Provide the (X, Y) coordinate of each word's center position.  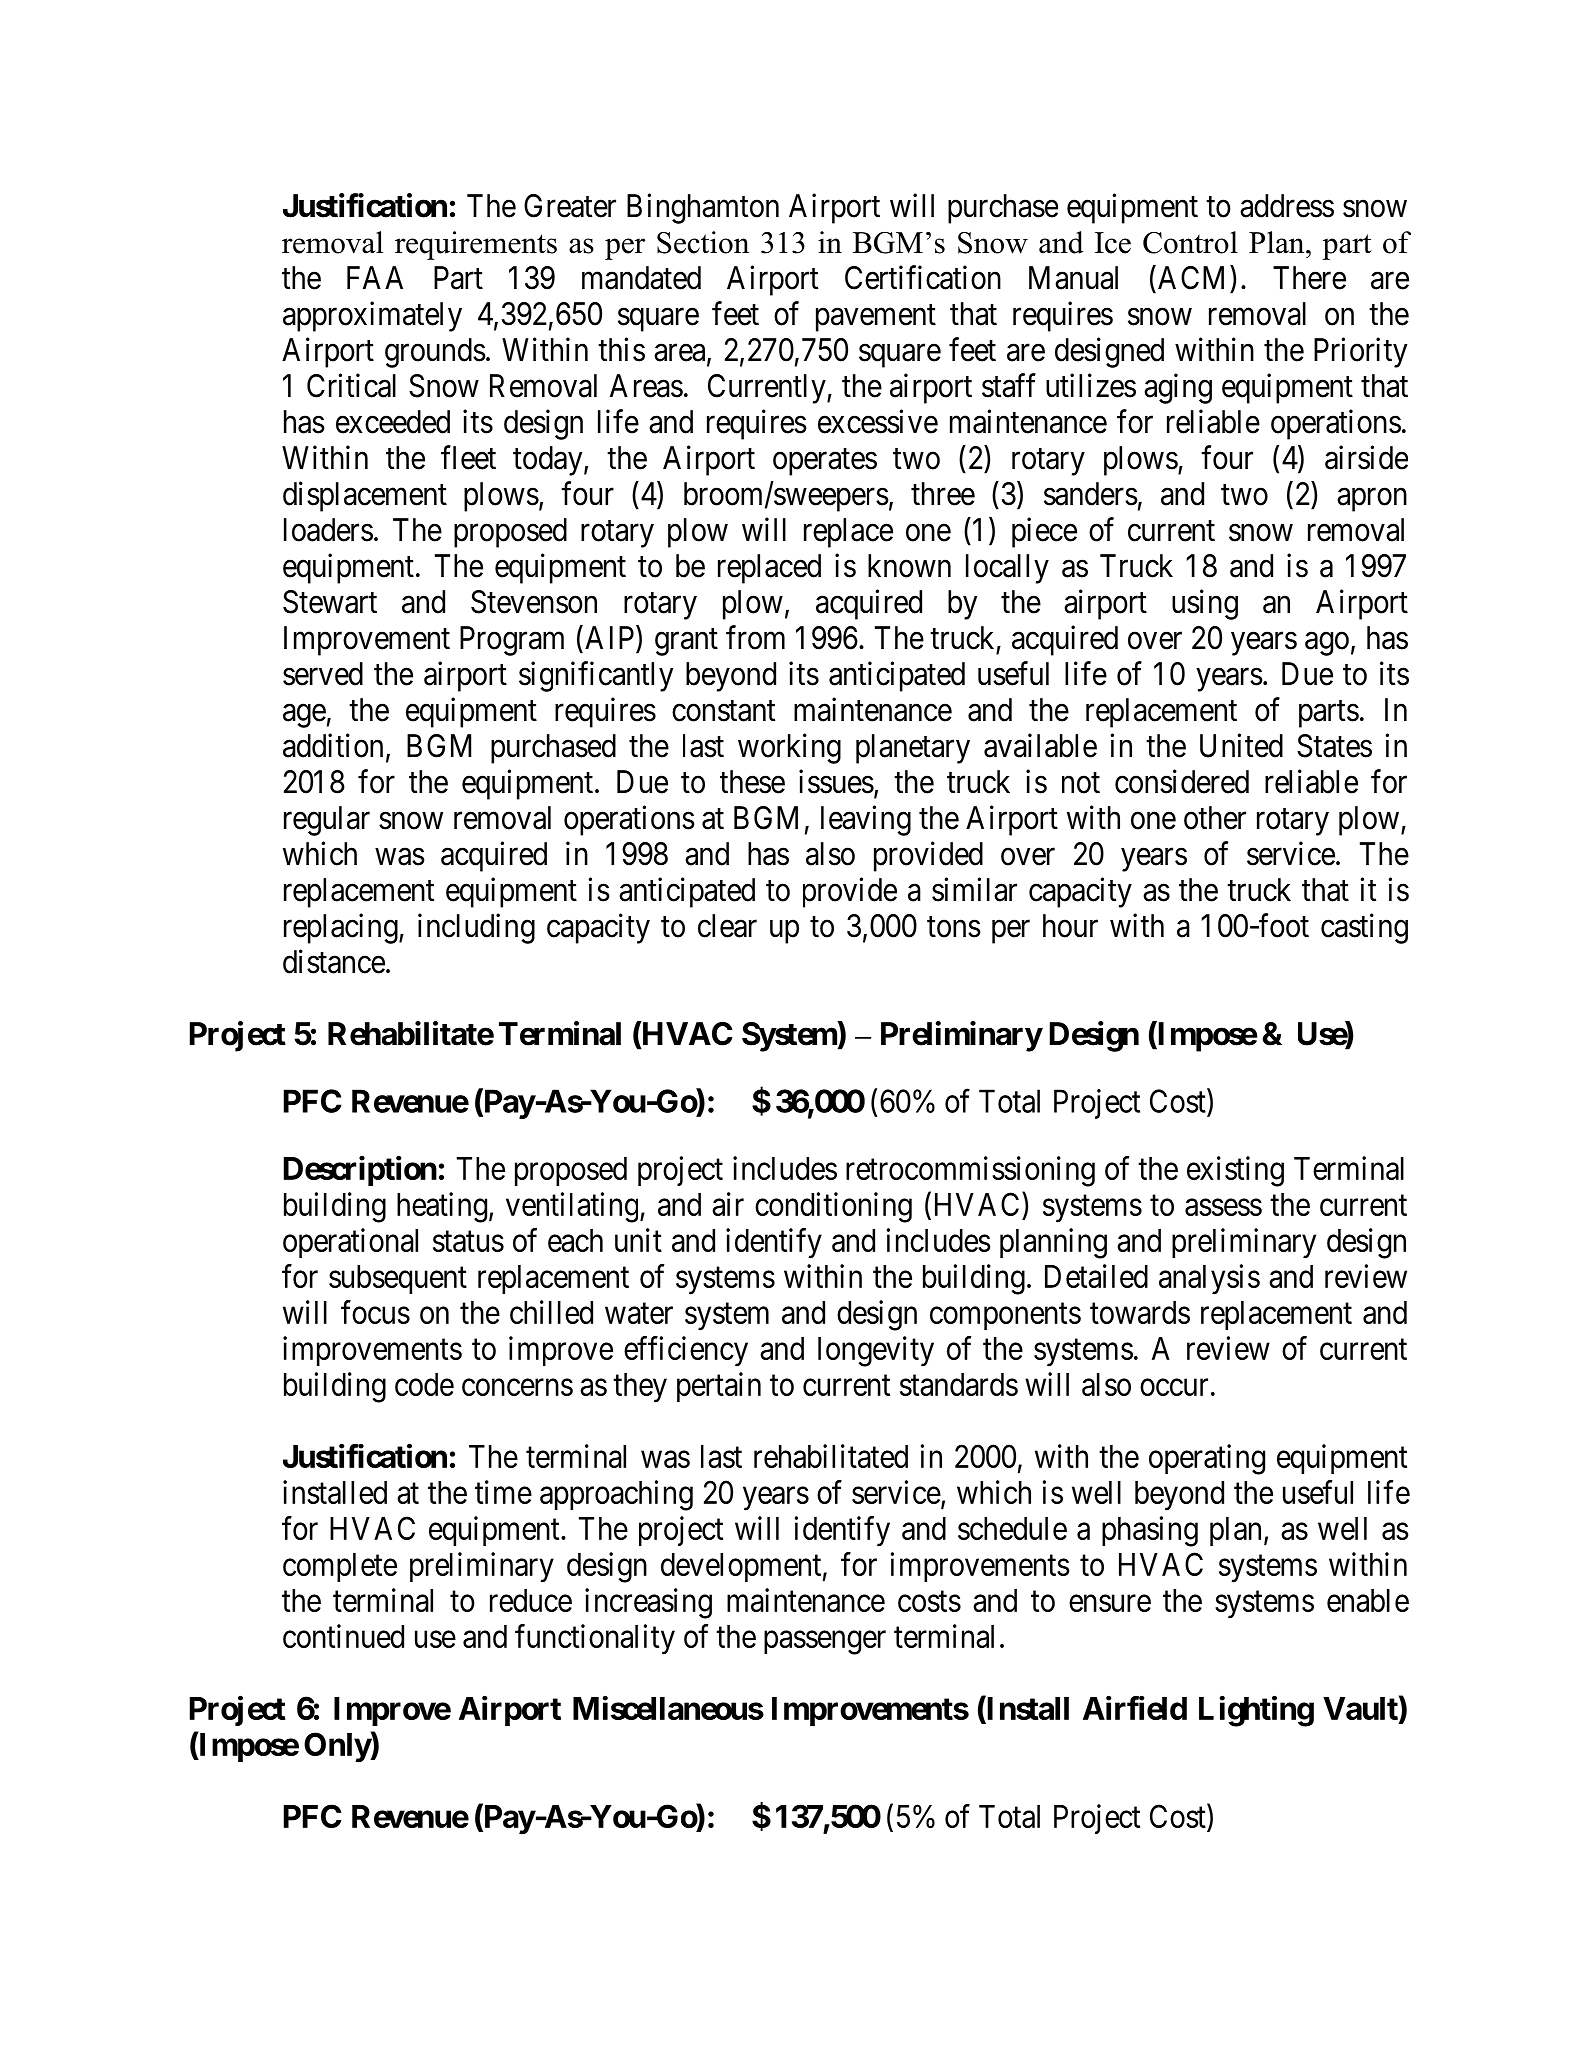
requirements (476, 245)
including (476, 928)
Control (1190, 242)
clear (727, 926)
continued (343, 1636)
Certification (923, 277)
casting (1364, 928)
